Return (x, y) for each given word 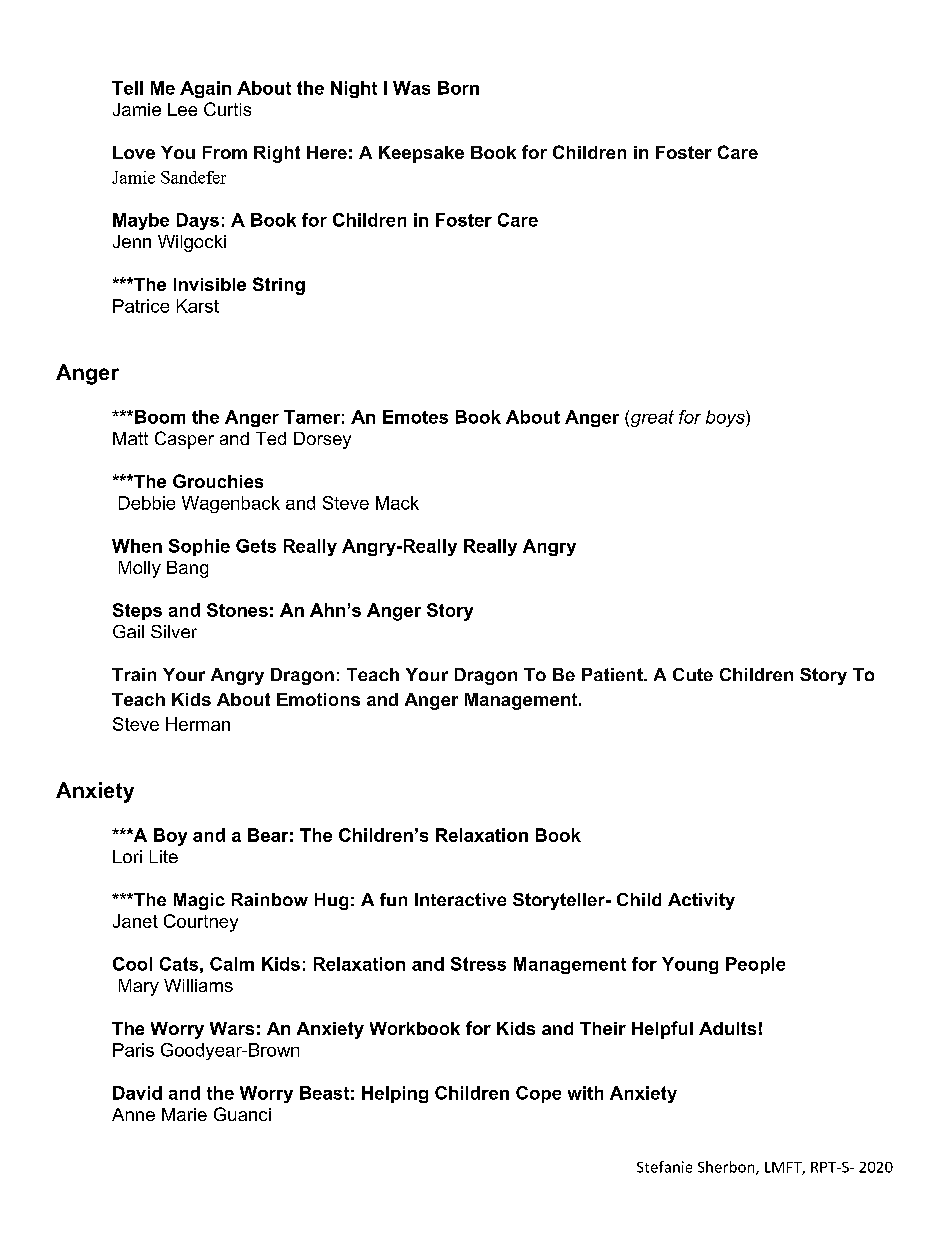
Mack (397, 503)
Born (458, 88)
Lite (164, 856)
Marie (184, 1114)
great (652, 418)
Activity (701, 901)
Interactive (460, 899)
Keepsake (421, 154)
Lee (182, 109)
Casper (184, 440)
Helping (395, 1094)
